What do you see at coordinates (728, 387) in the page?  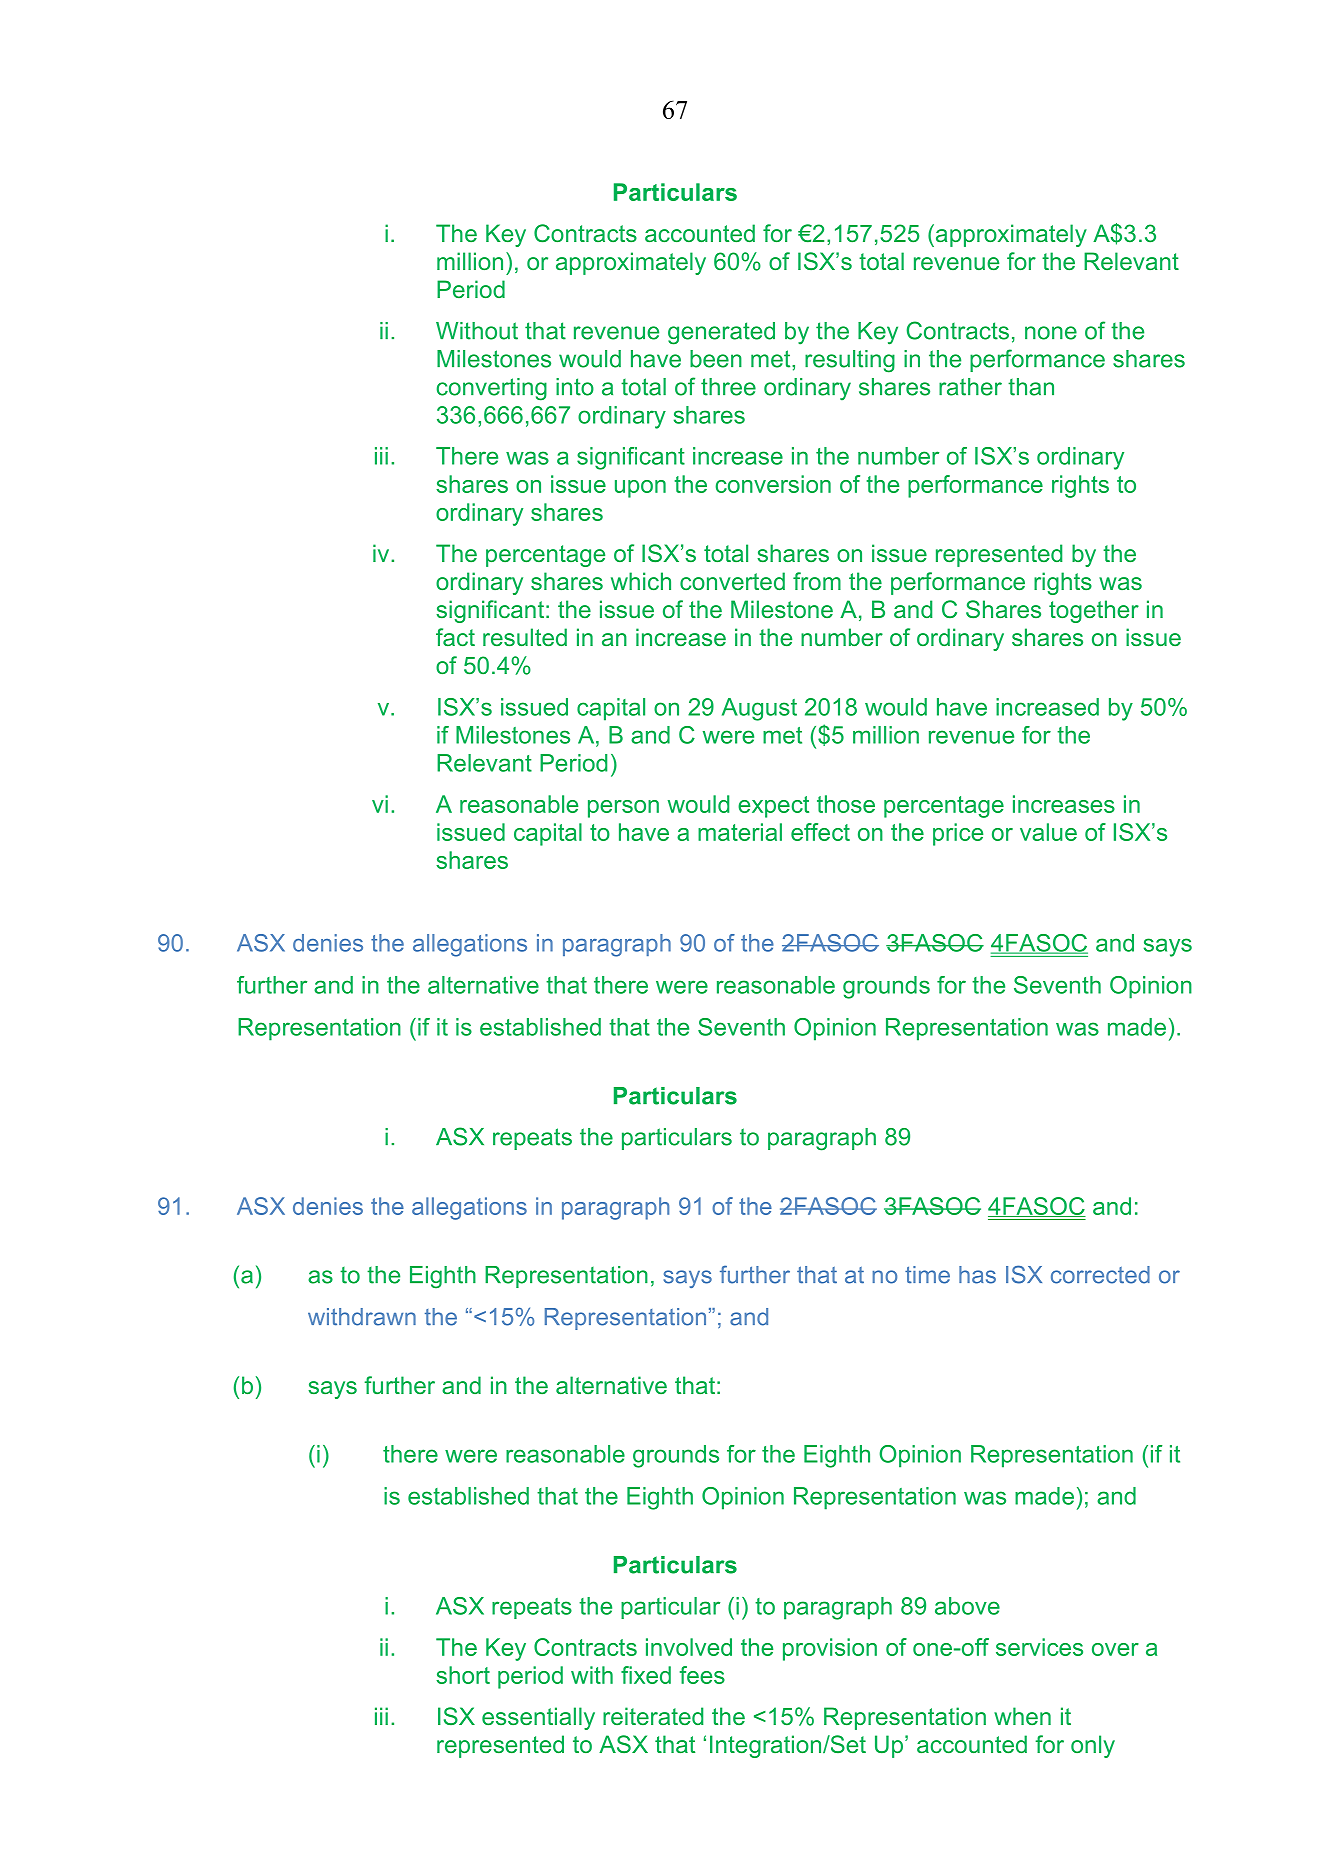 I see `three` at bounding box center [728, 387].
